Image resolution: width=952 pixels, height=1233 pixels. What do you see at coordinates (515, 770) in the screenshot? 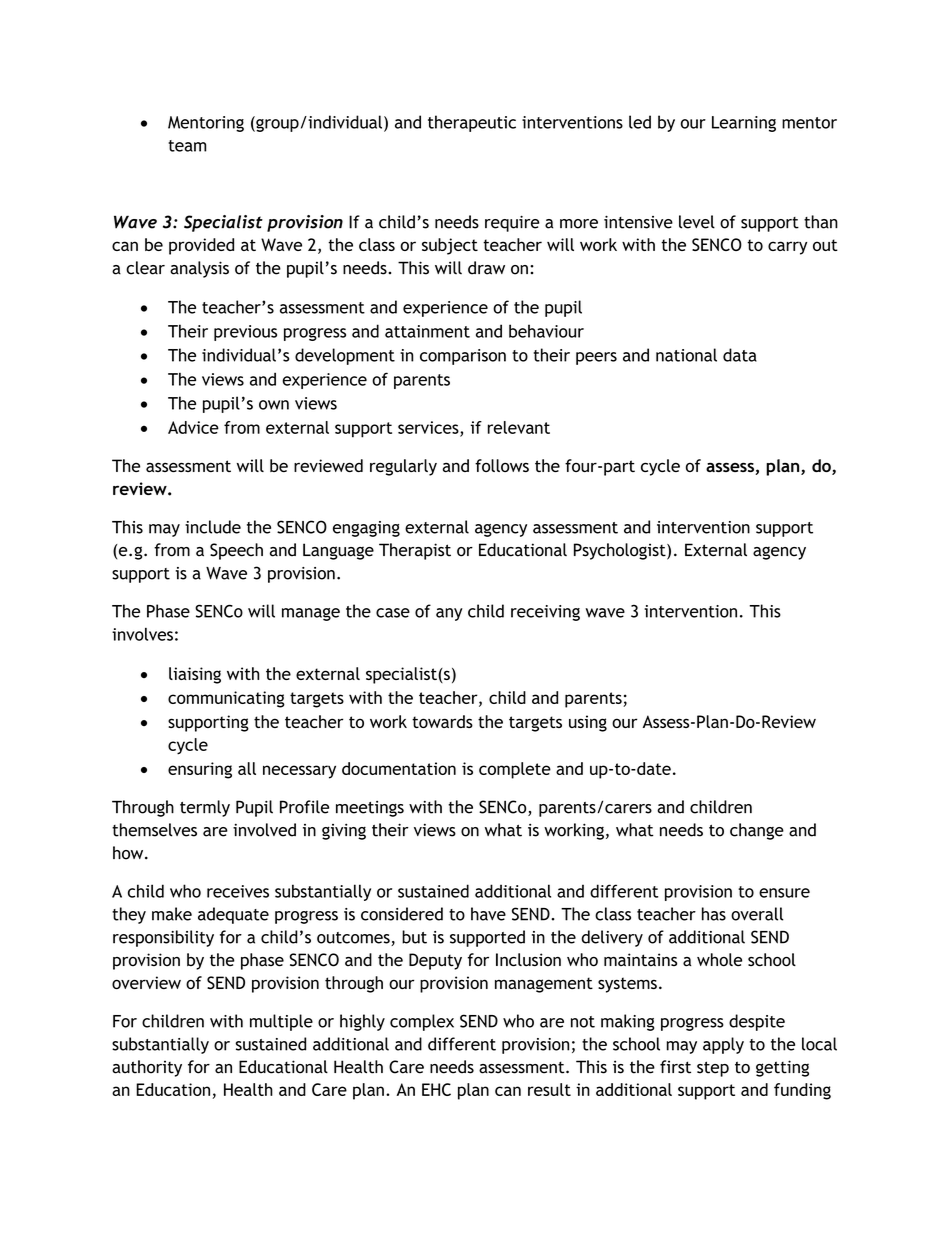
I see `complete` at bounding box center [515, 770].
